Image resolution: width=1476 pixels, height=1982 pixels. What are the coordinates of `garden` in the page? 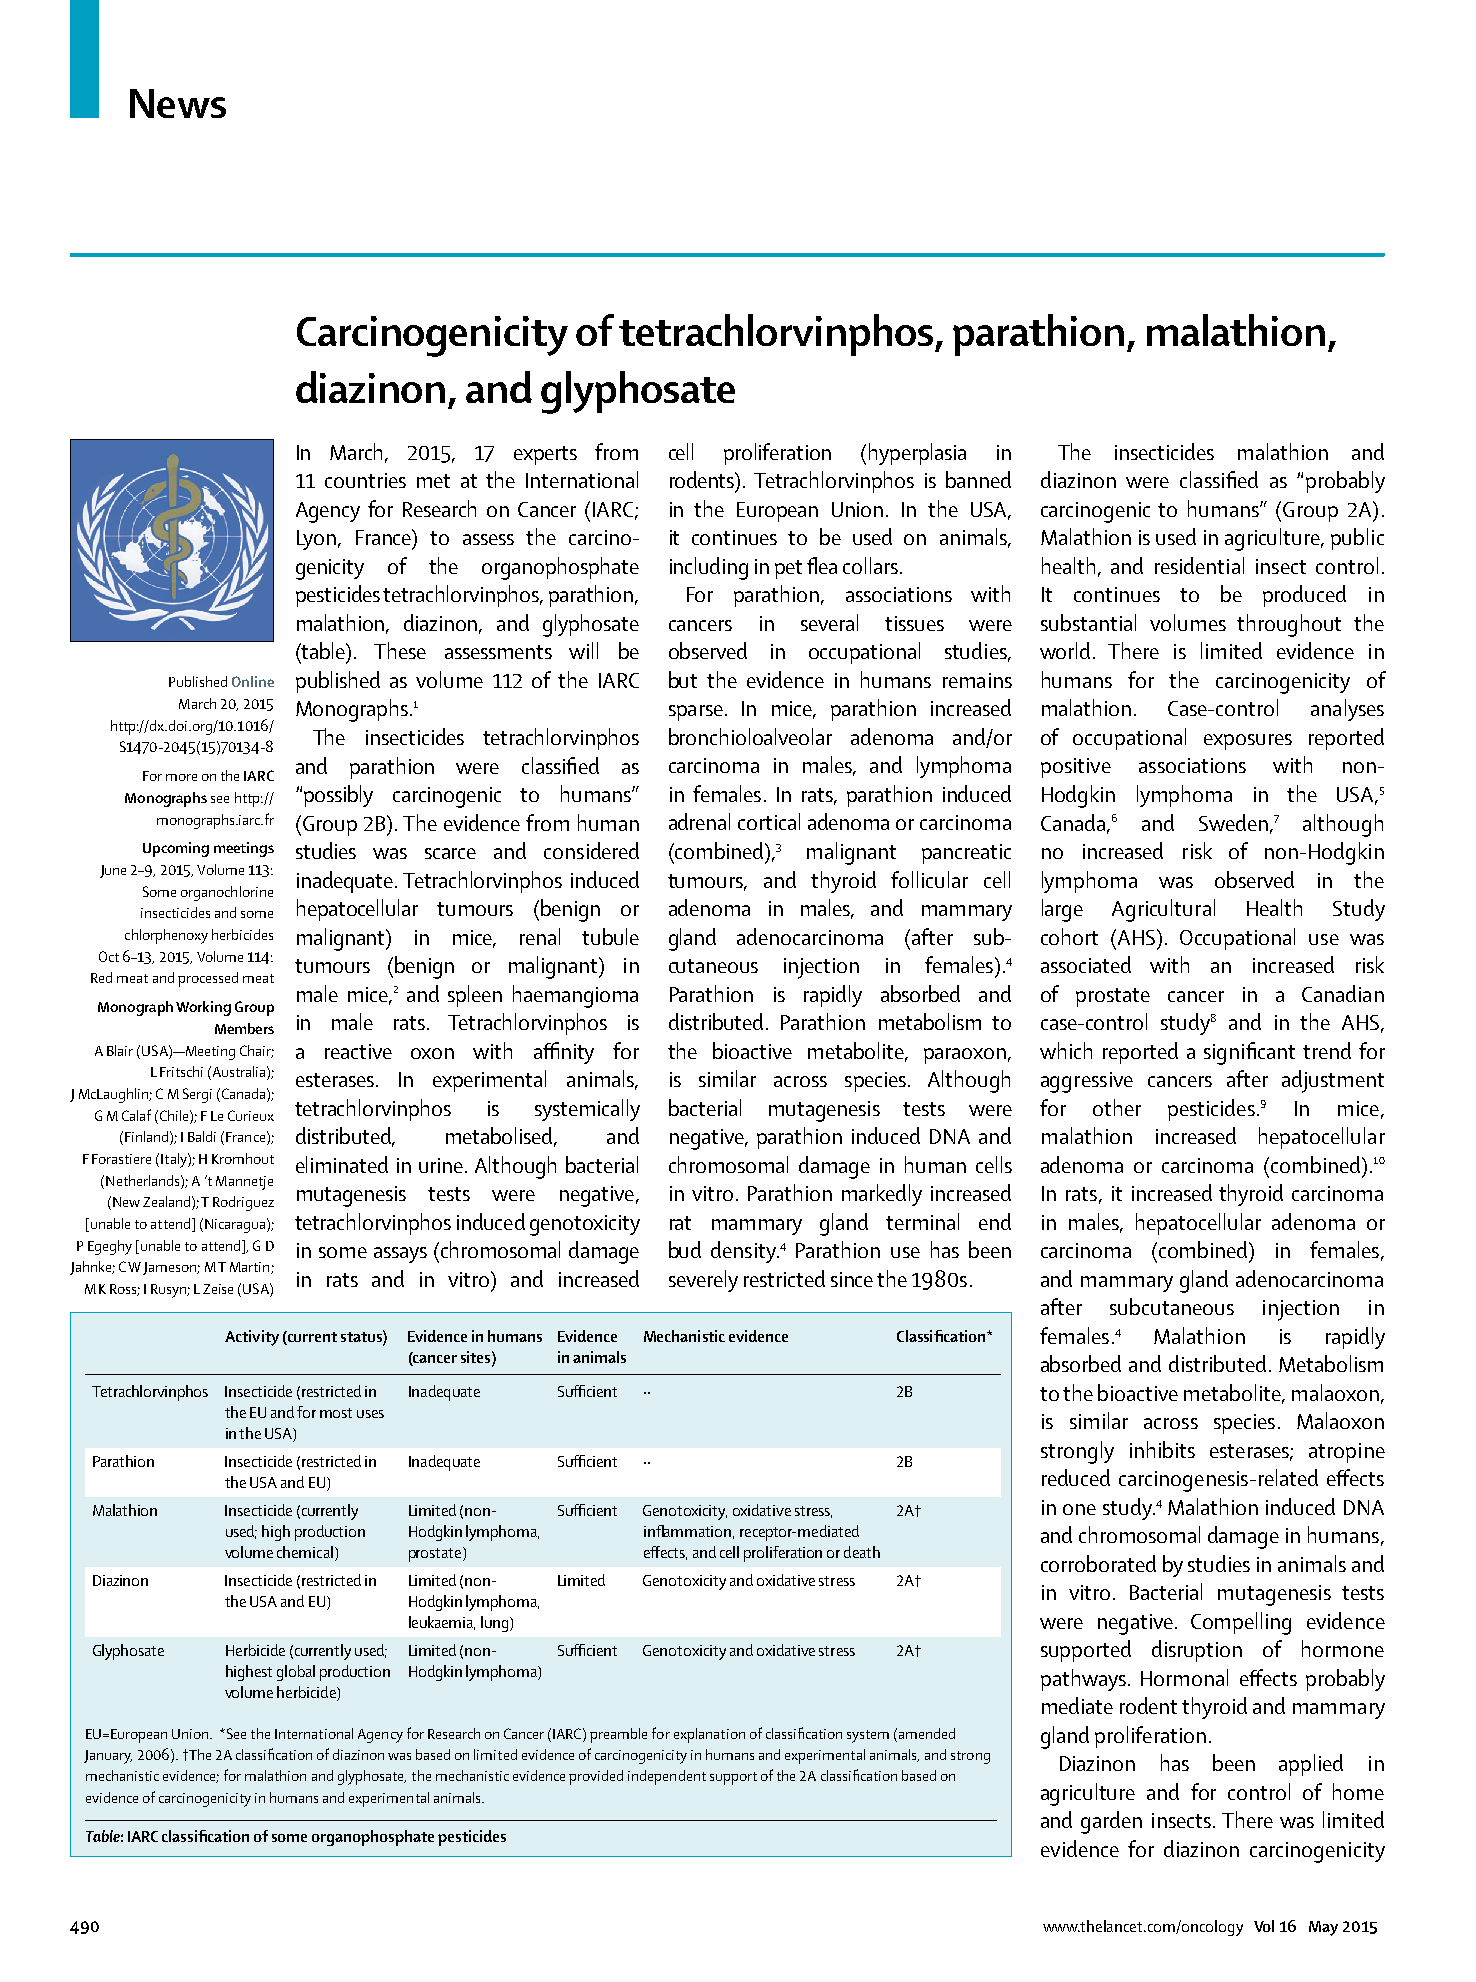 It's located at (1111, 1822).
